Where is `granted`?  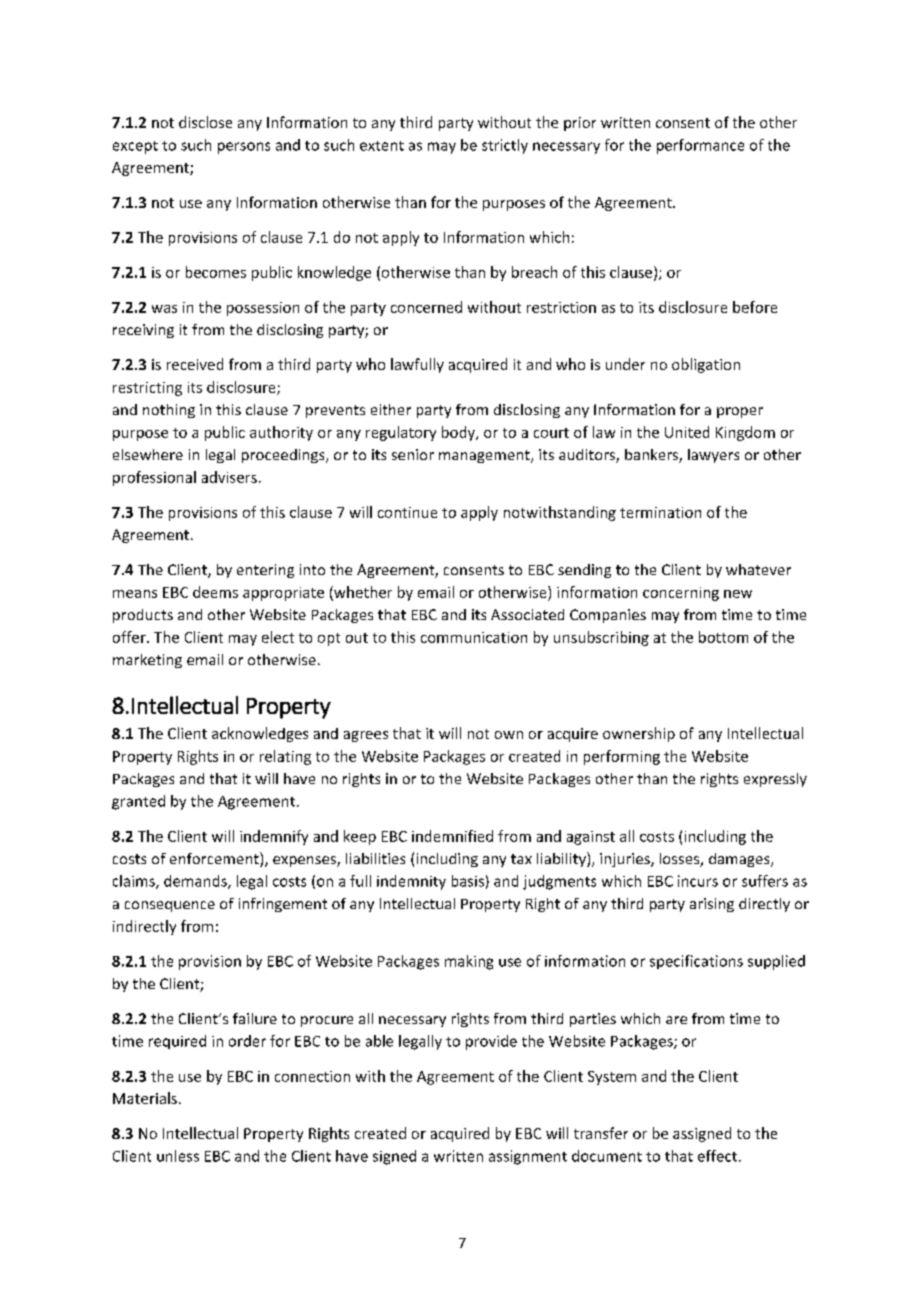 granted is located at coordinates (138, 802).
